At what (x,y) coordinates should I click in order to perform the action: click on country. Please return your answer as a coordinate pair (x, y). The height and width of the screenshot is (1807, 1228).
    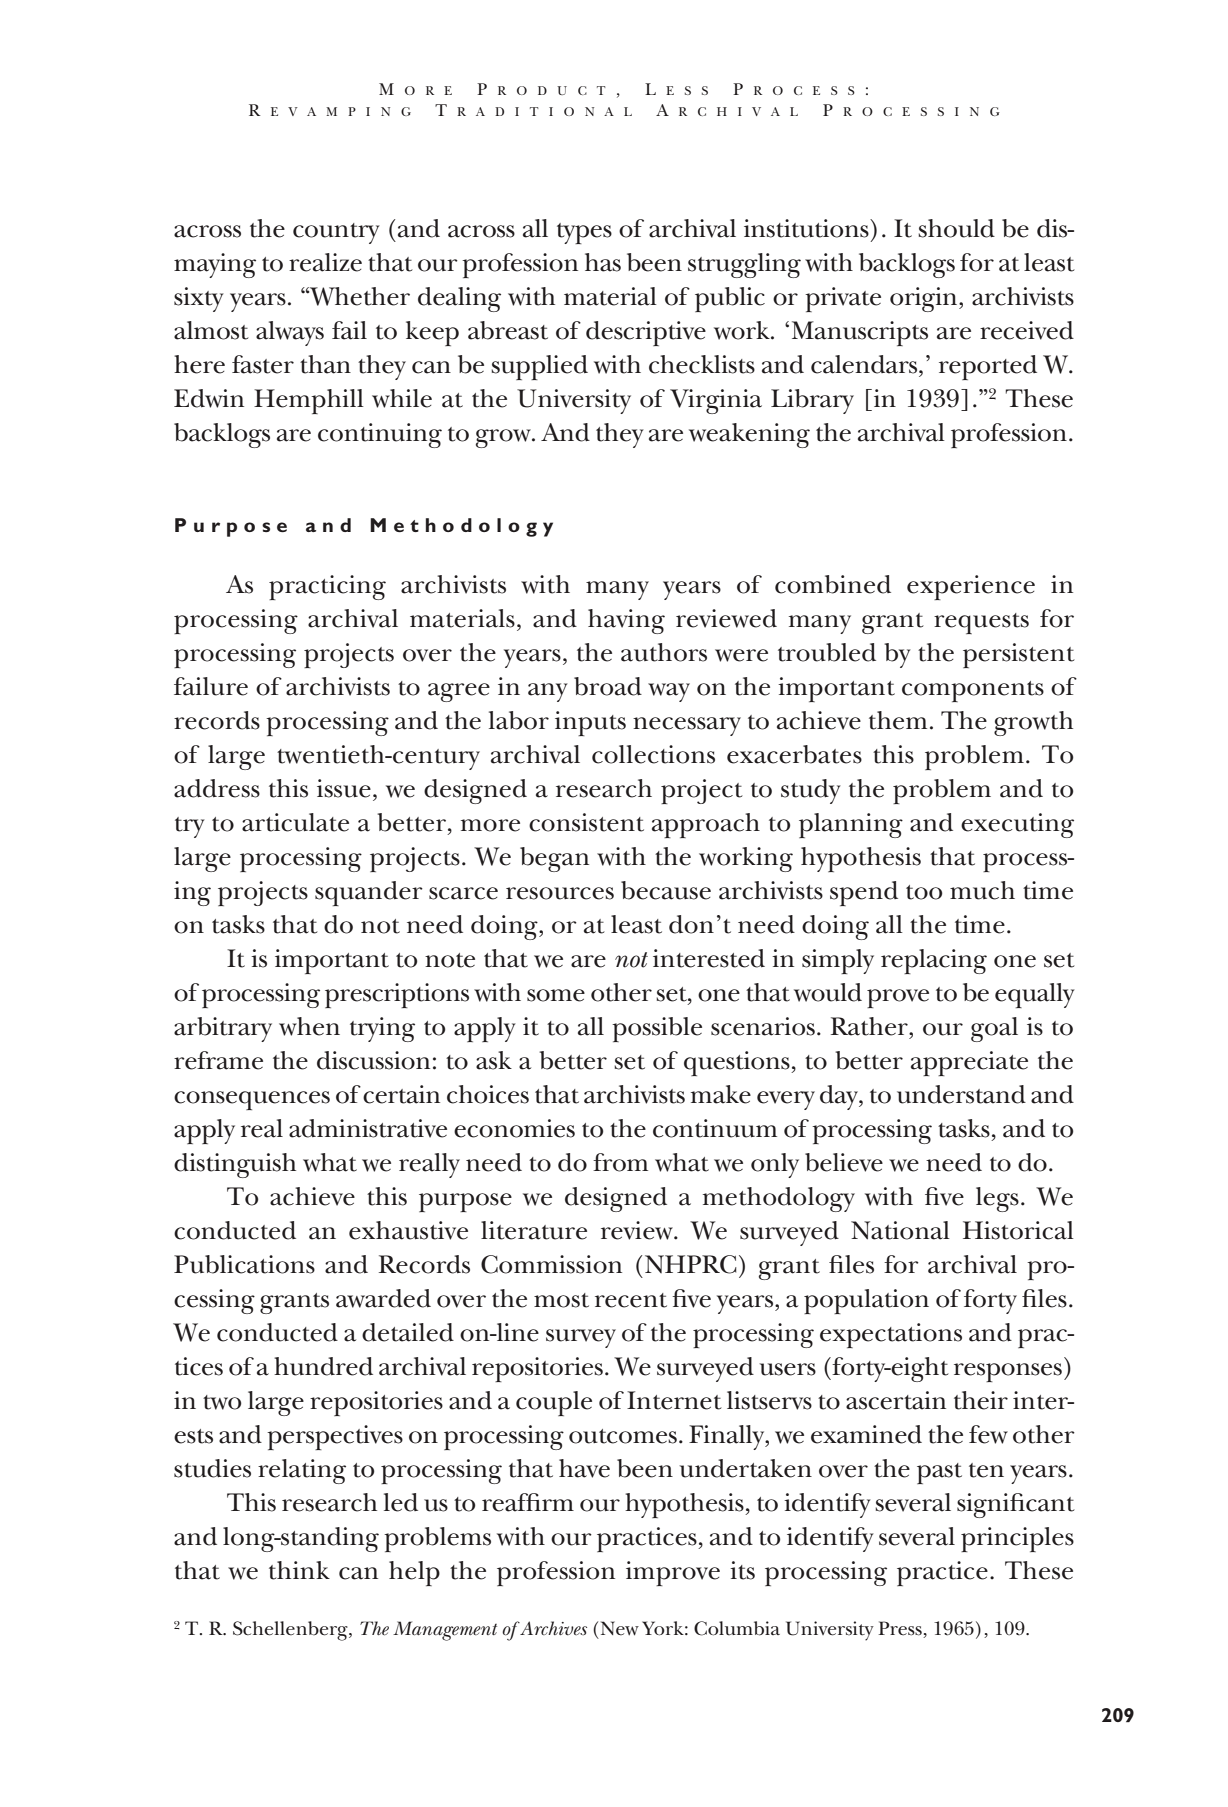
    Looking at the image, I should click on (336, 233).
